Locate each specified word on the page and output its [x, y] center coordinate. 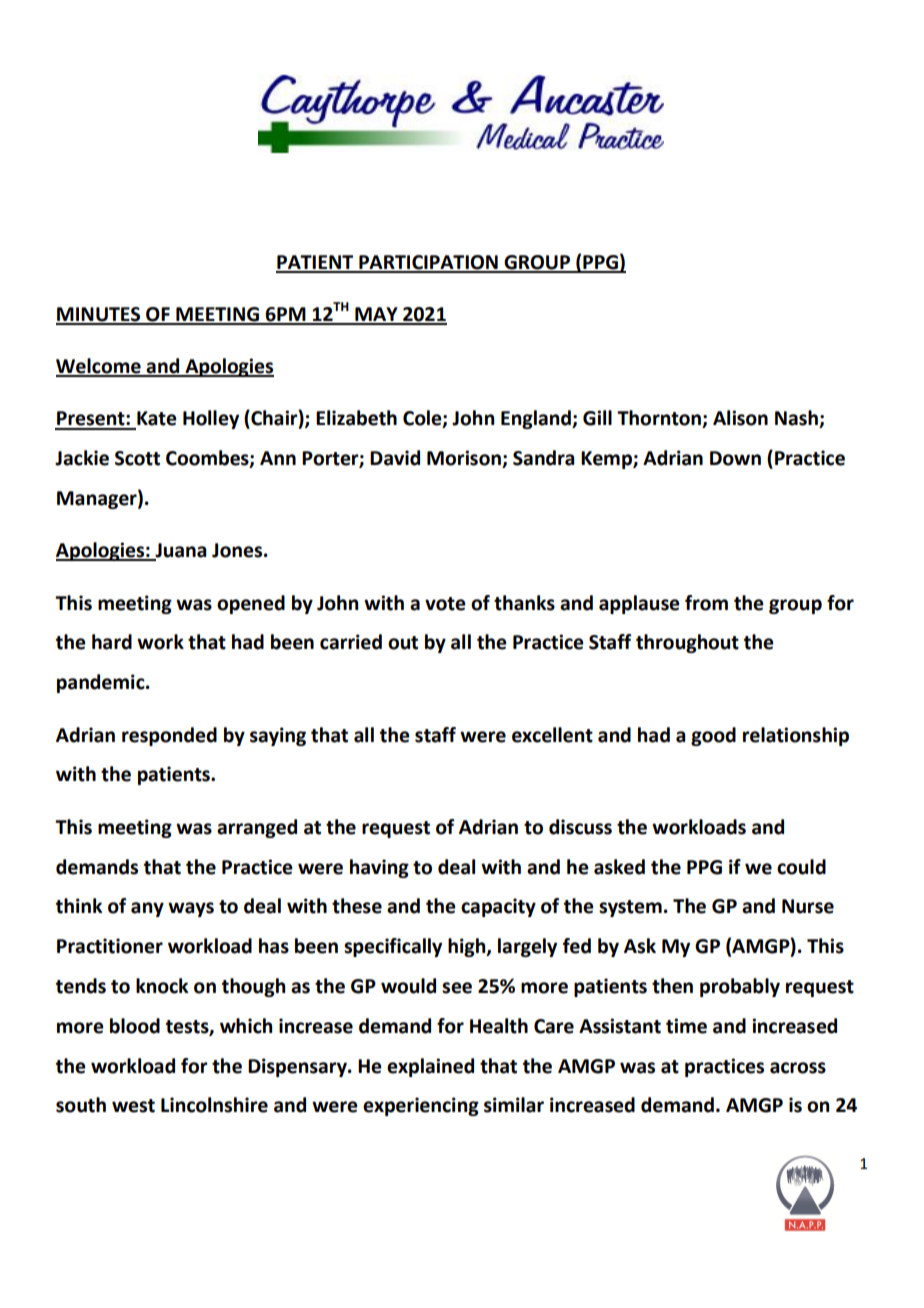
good [713, 736]
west [133, 1106]
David [395, 458]
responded [169, 736]
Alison [740, 418]
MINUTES [99, 315]
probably [740, 987]
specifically [393, 947]
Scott [137, 458]
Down [735, 458]
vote [445, 604]
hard [112, 642]
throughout [687, 643]
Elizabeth [356, 418]
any [147, 909]
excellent [552, 735]
